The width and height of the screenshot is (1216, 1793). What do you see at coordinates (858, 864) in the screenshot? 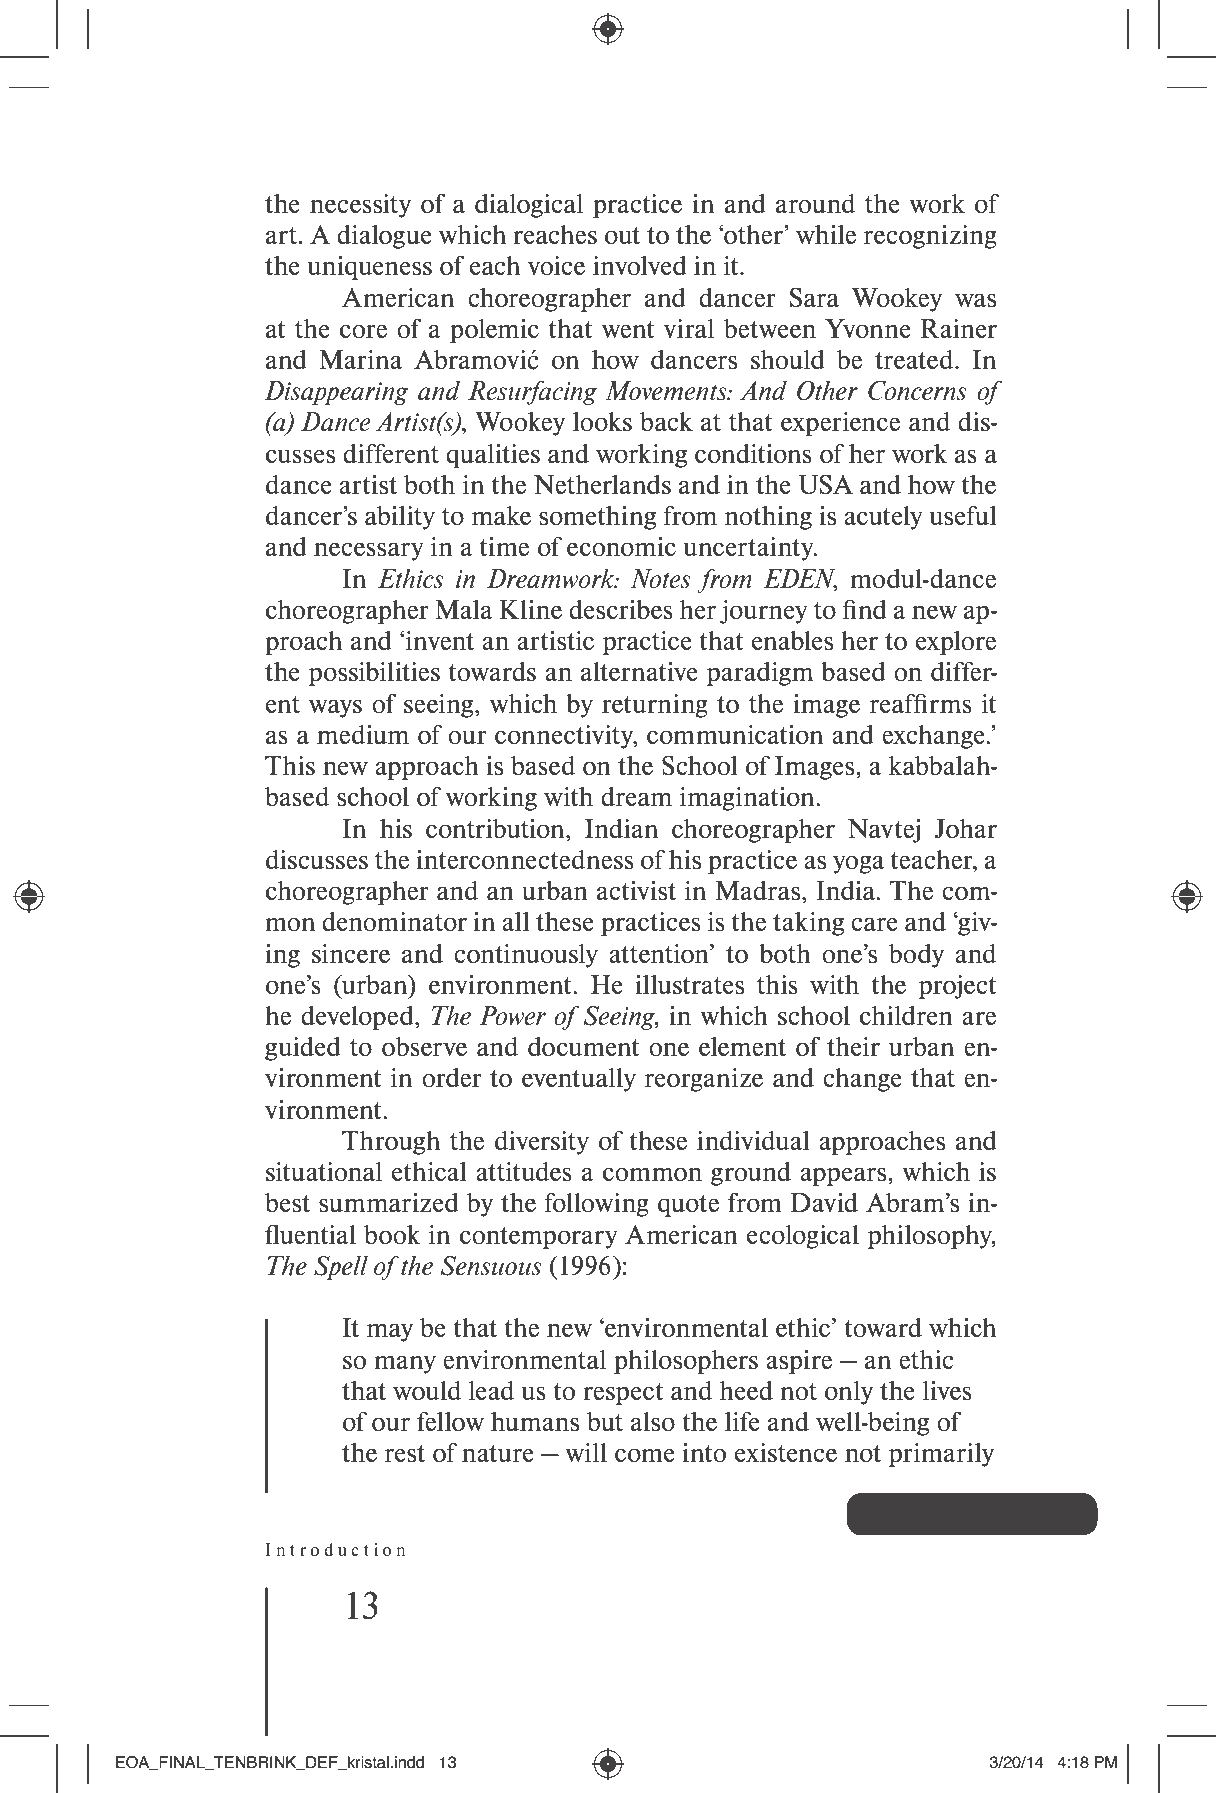
I see `yoga` at bounding box center [858, 864].
